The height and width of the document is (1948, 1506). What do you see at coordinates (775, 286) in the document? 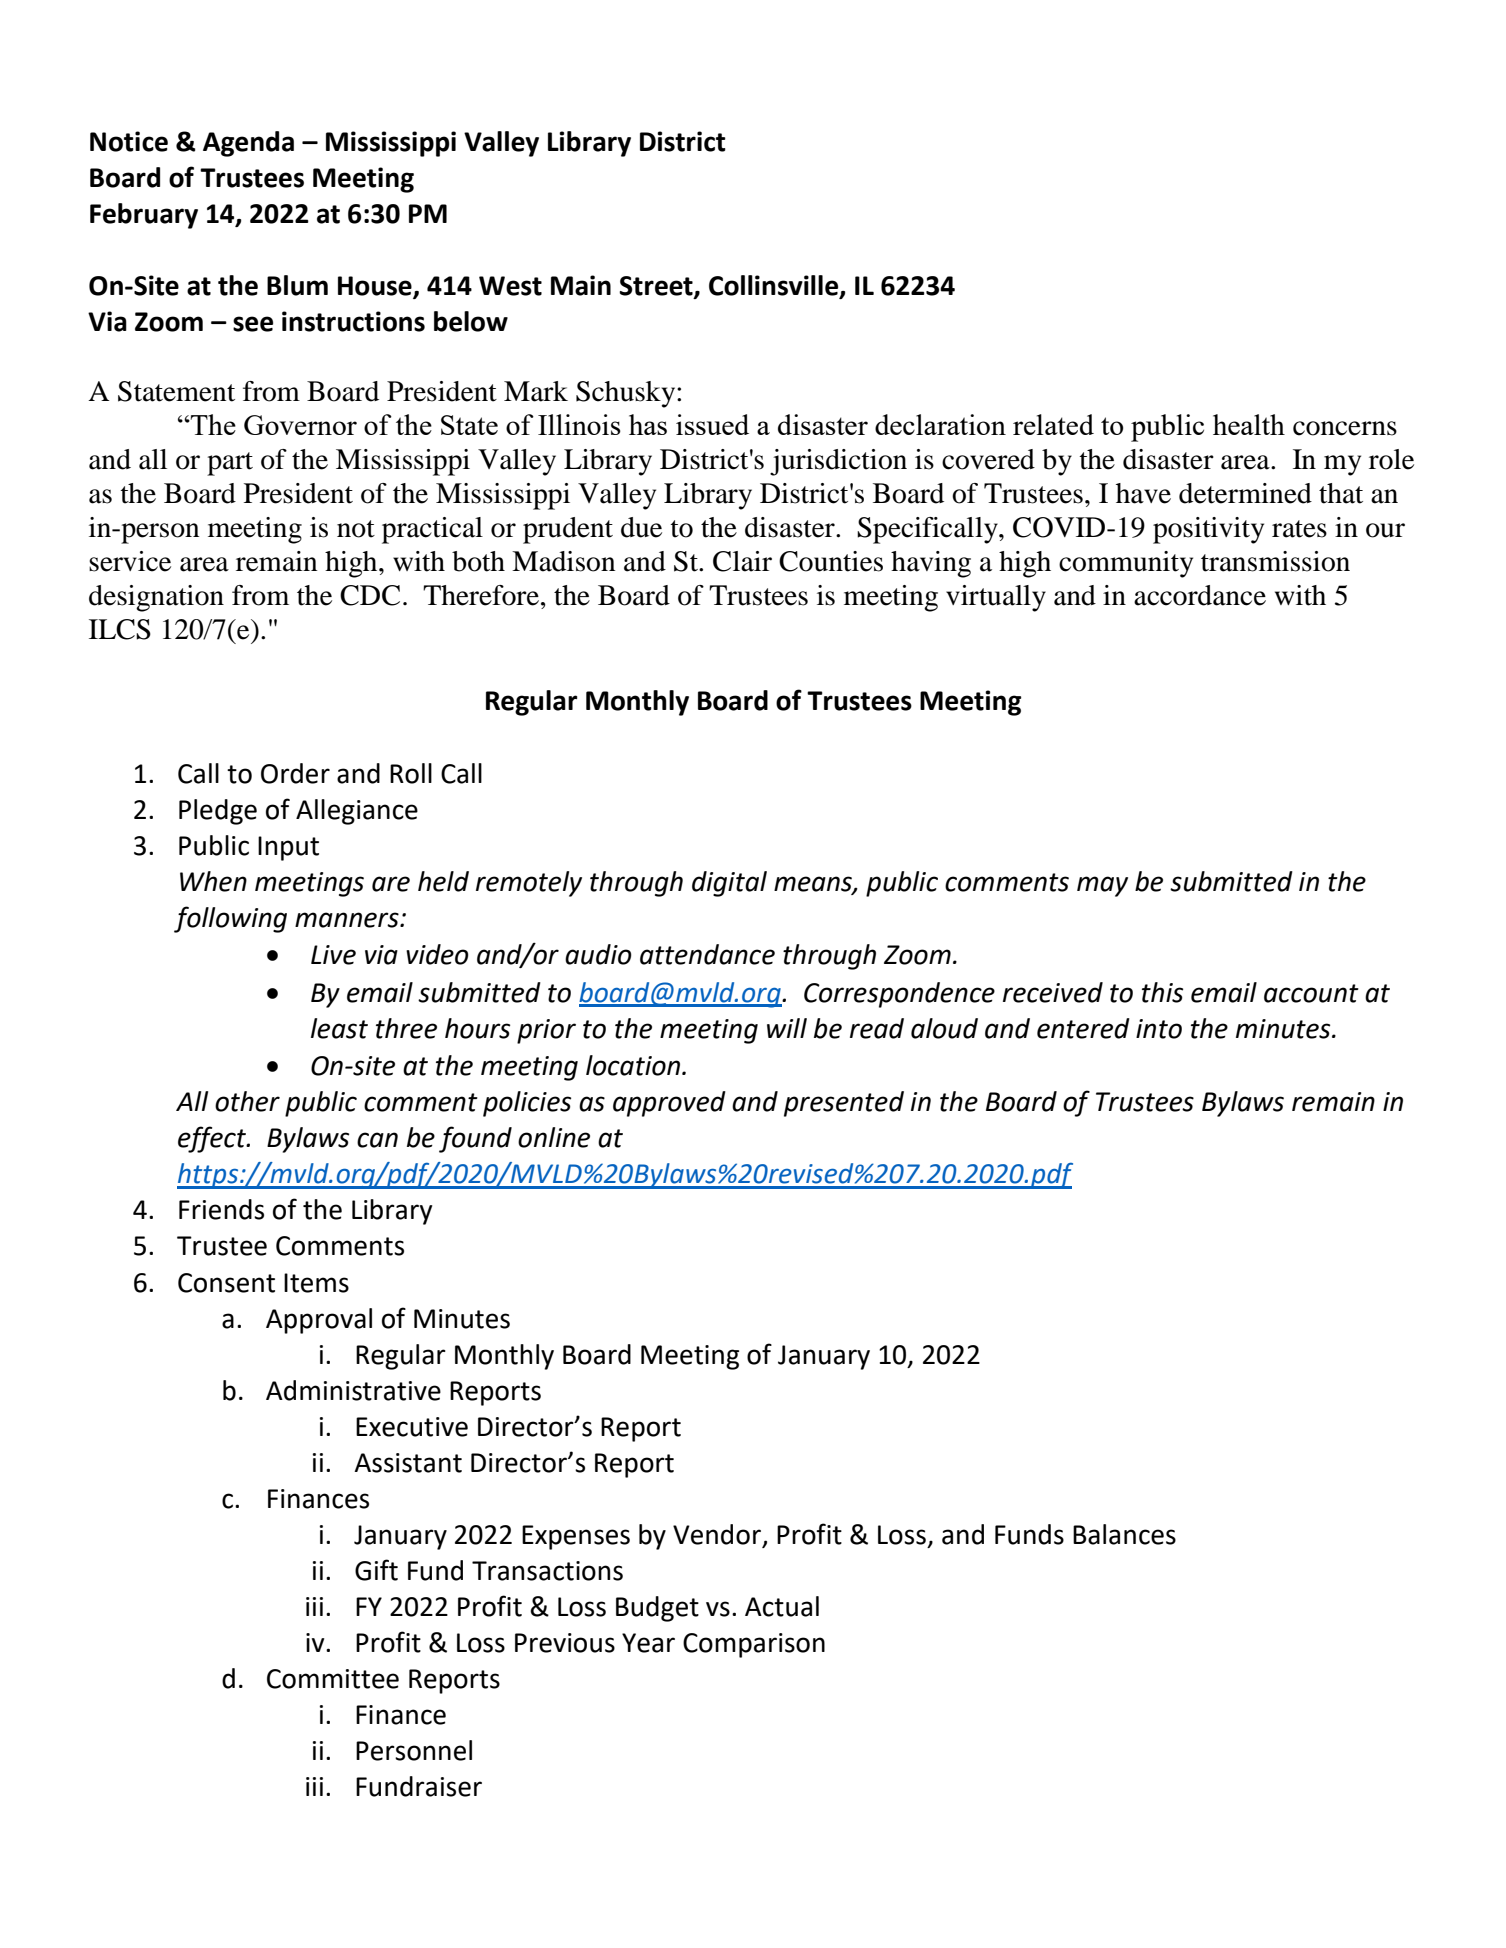
I see `Collinsville` at bounding box center [775, 286].
